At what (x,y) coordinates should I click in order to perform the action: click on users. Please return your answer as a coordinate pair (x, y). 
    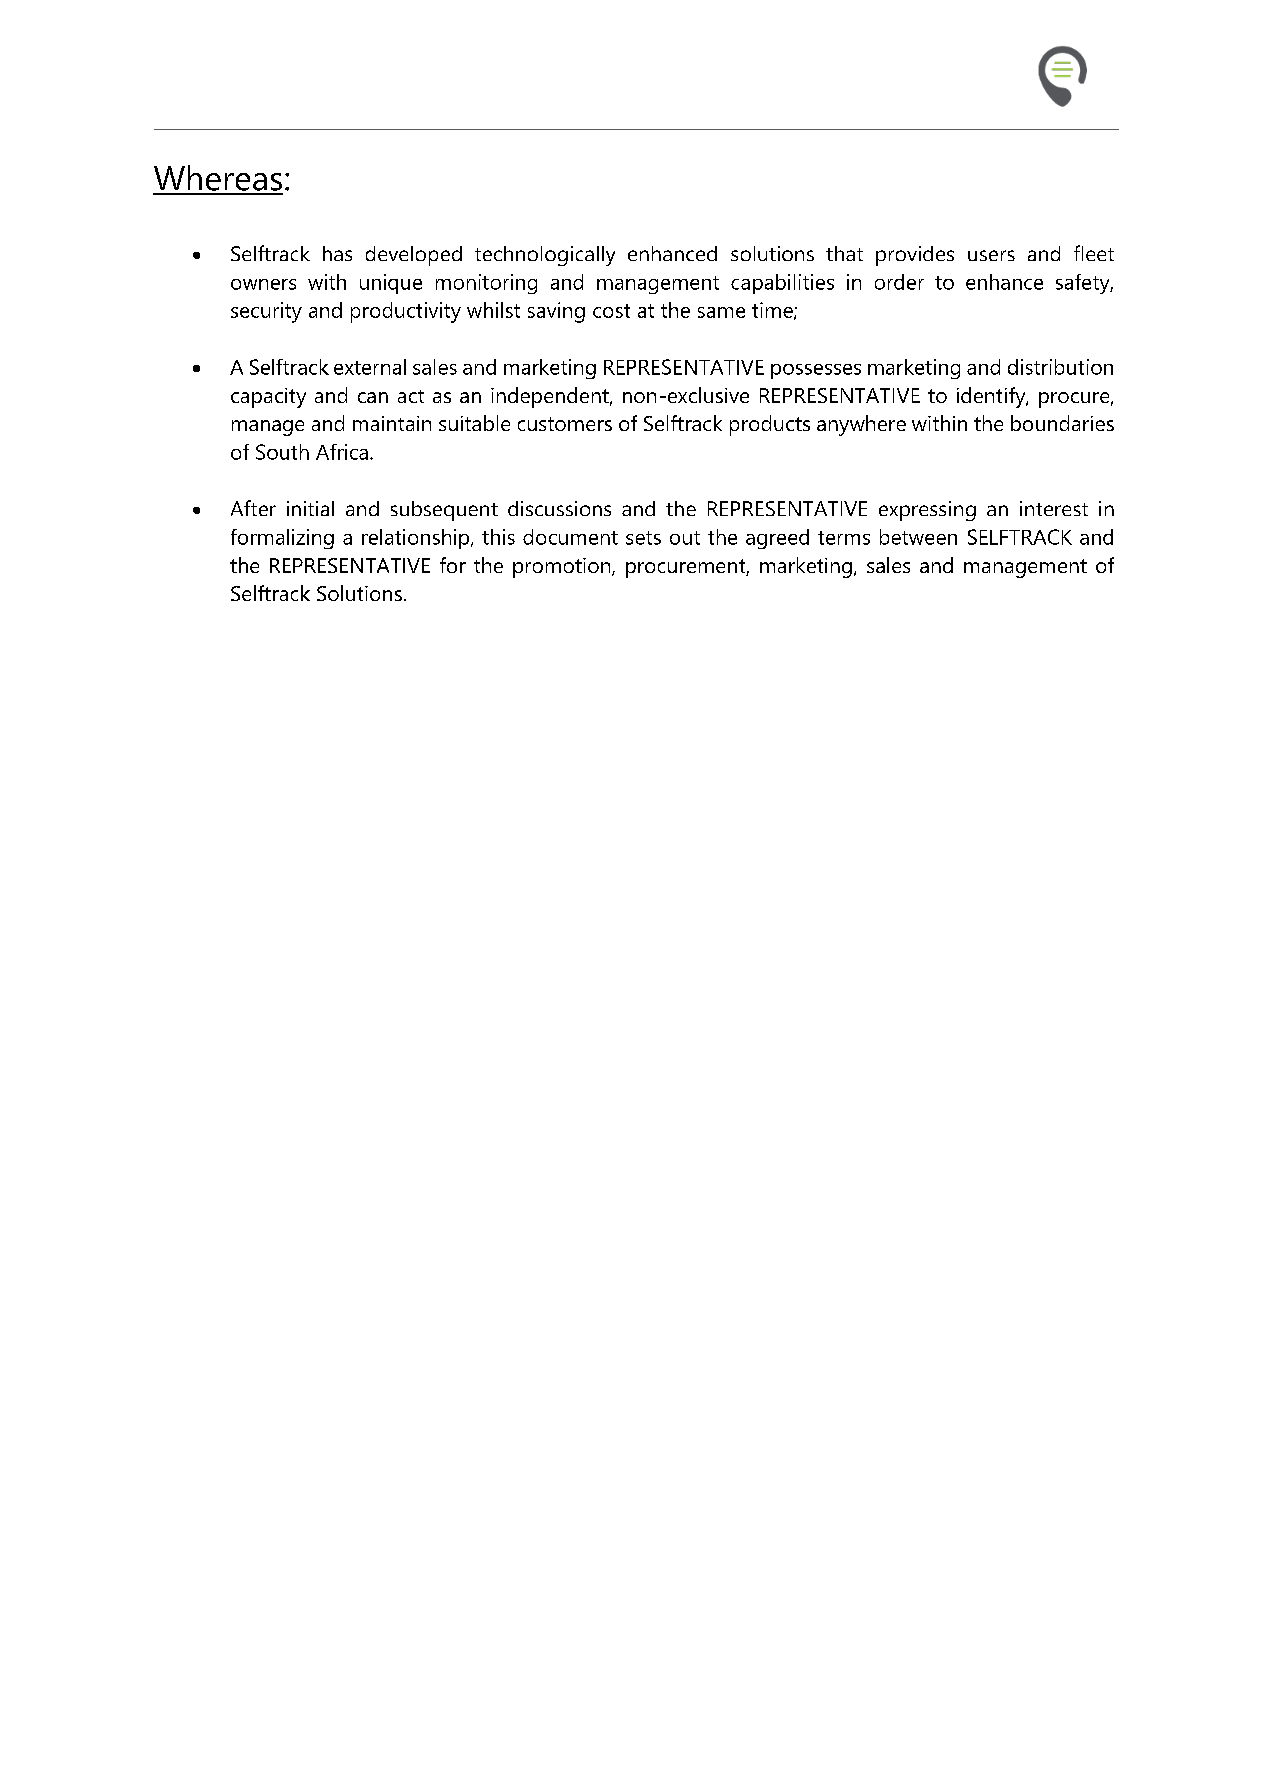
    Looking at the image, I should click on (991, 255).
